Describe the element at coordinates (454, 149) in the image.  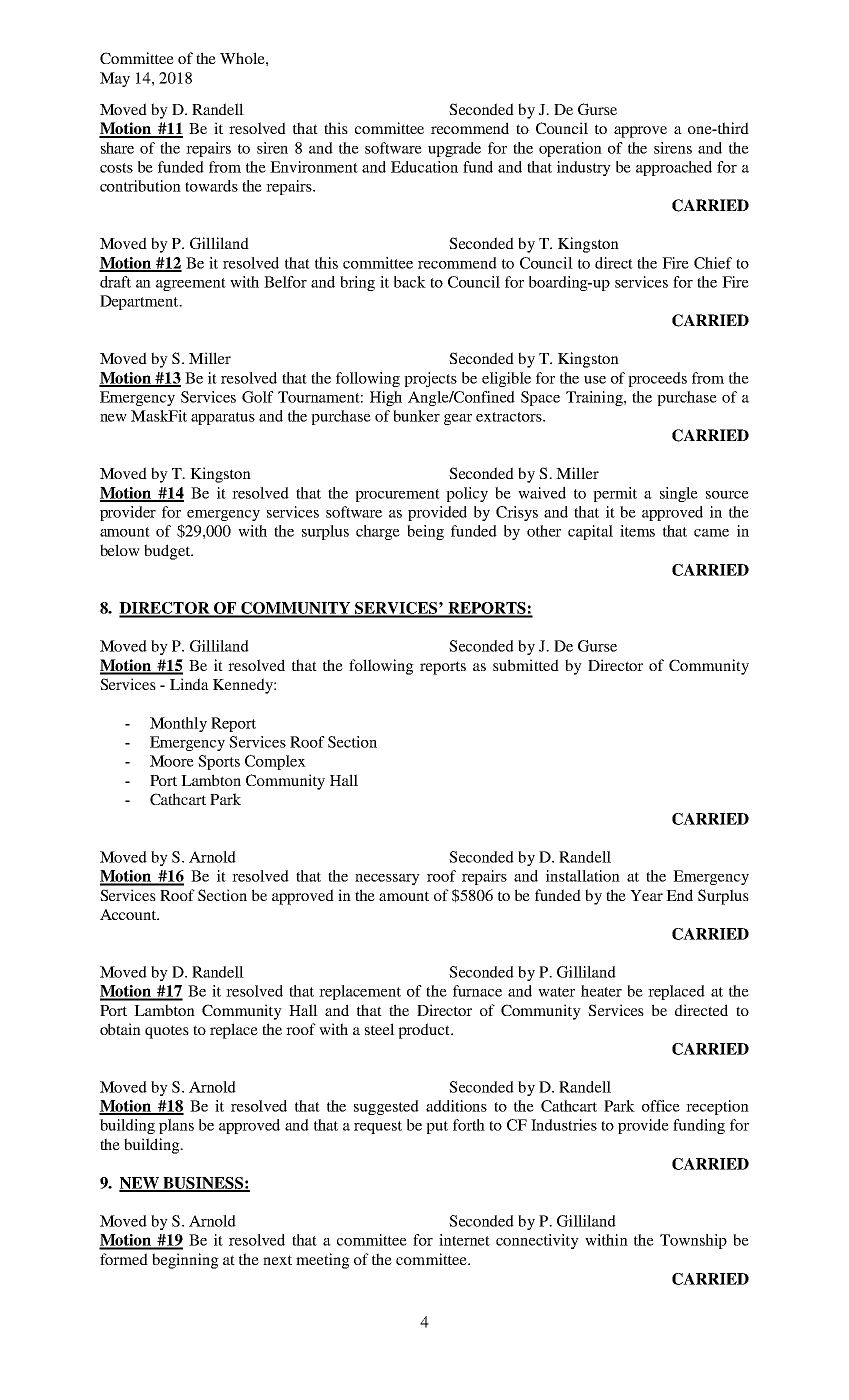
I see `upgrade` at that location.
